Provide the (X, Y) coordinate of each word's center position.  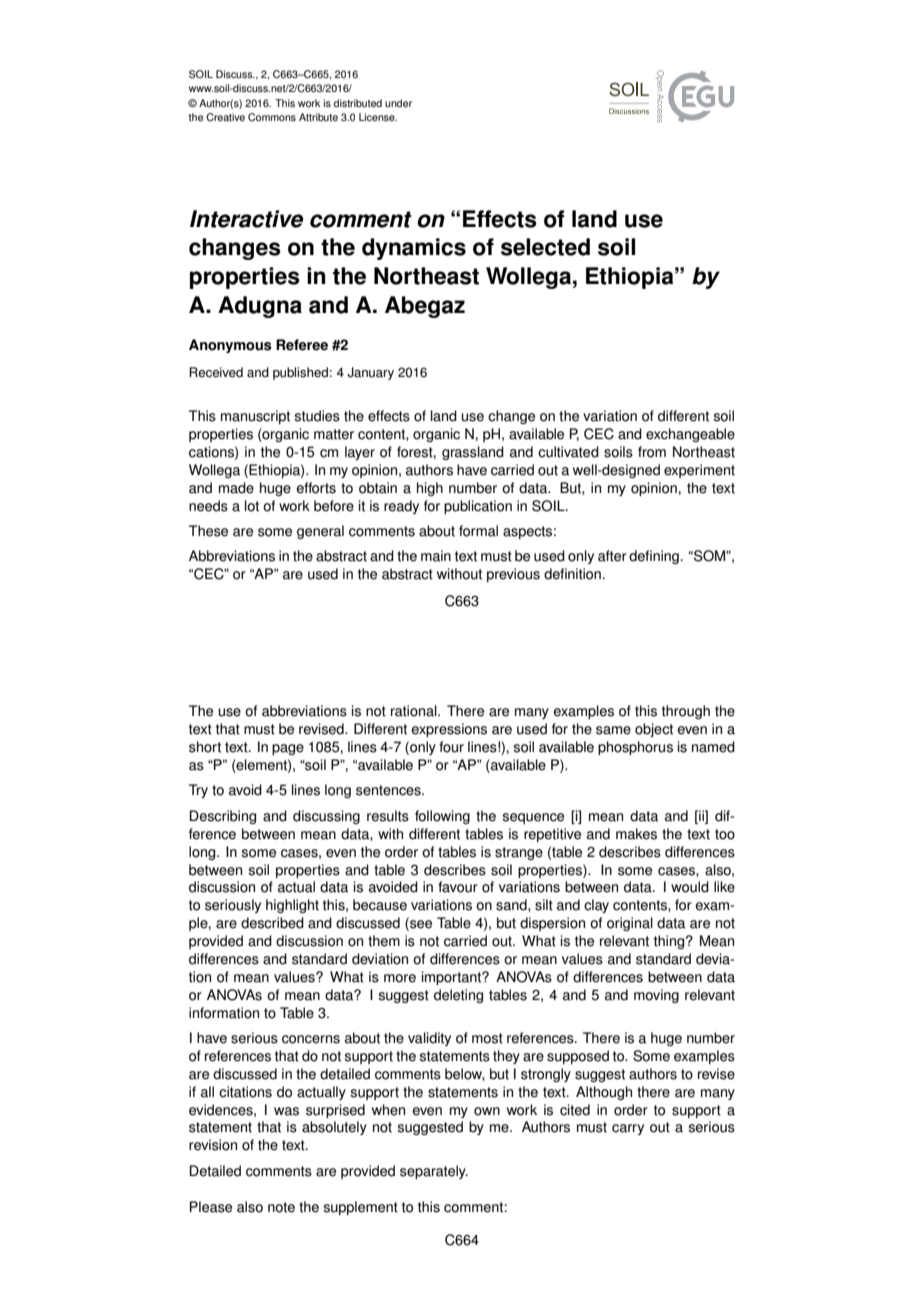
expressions (449, 730)
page (288, 749)
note (281, 1207)
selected (545, 247)
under (398, 103)
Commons (272, 117)
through (686, 712)
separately (434, 1172)
